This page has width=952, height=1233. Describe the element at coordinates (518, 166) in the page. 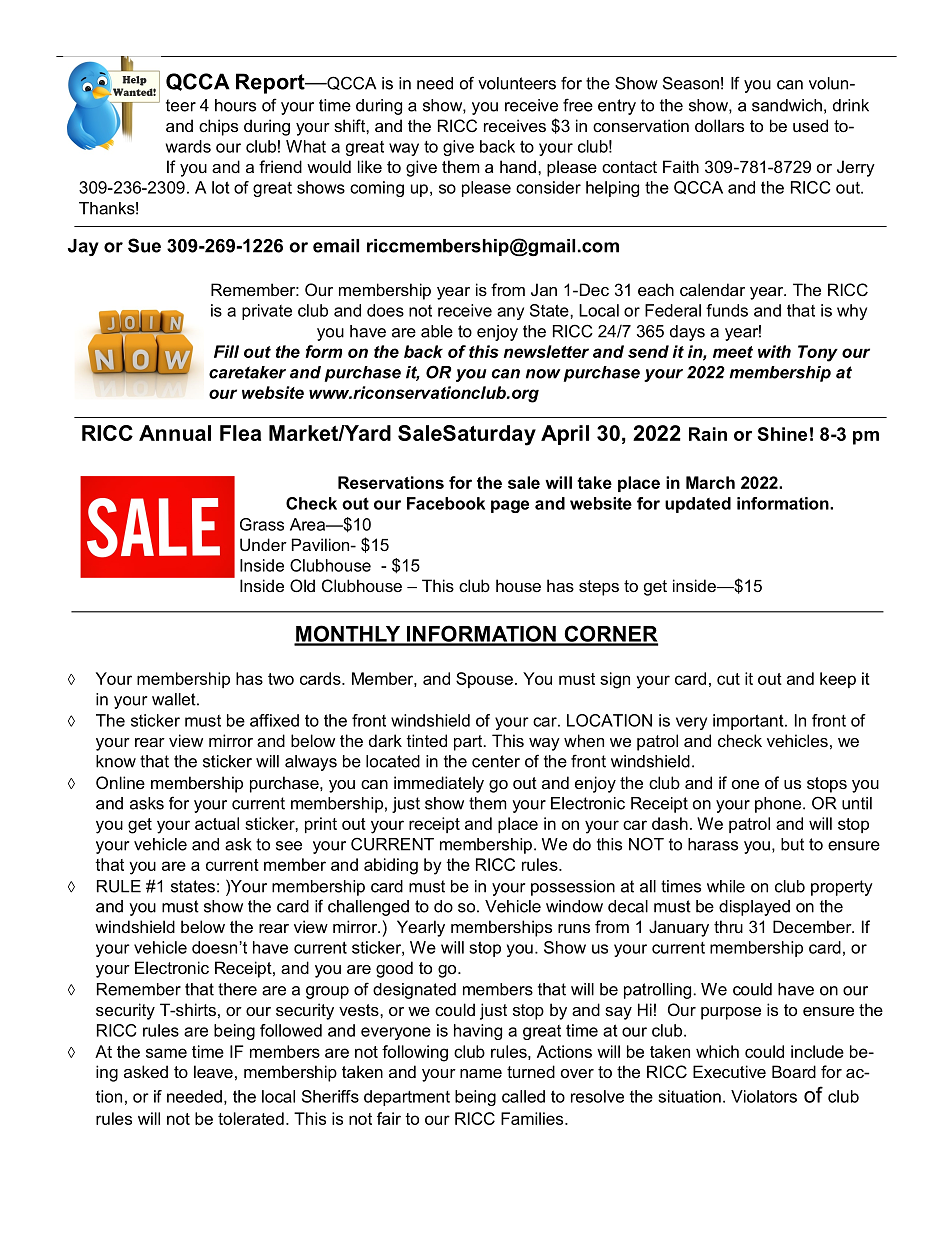

I see `hand` at that location.
